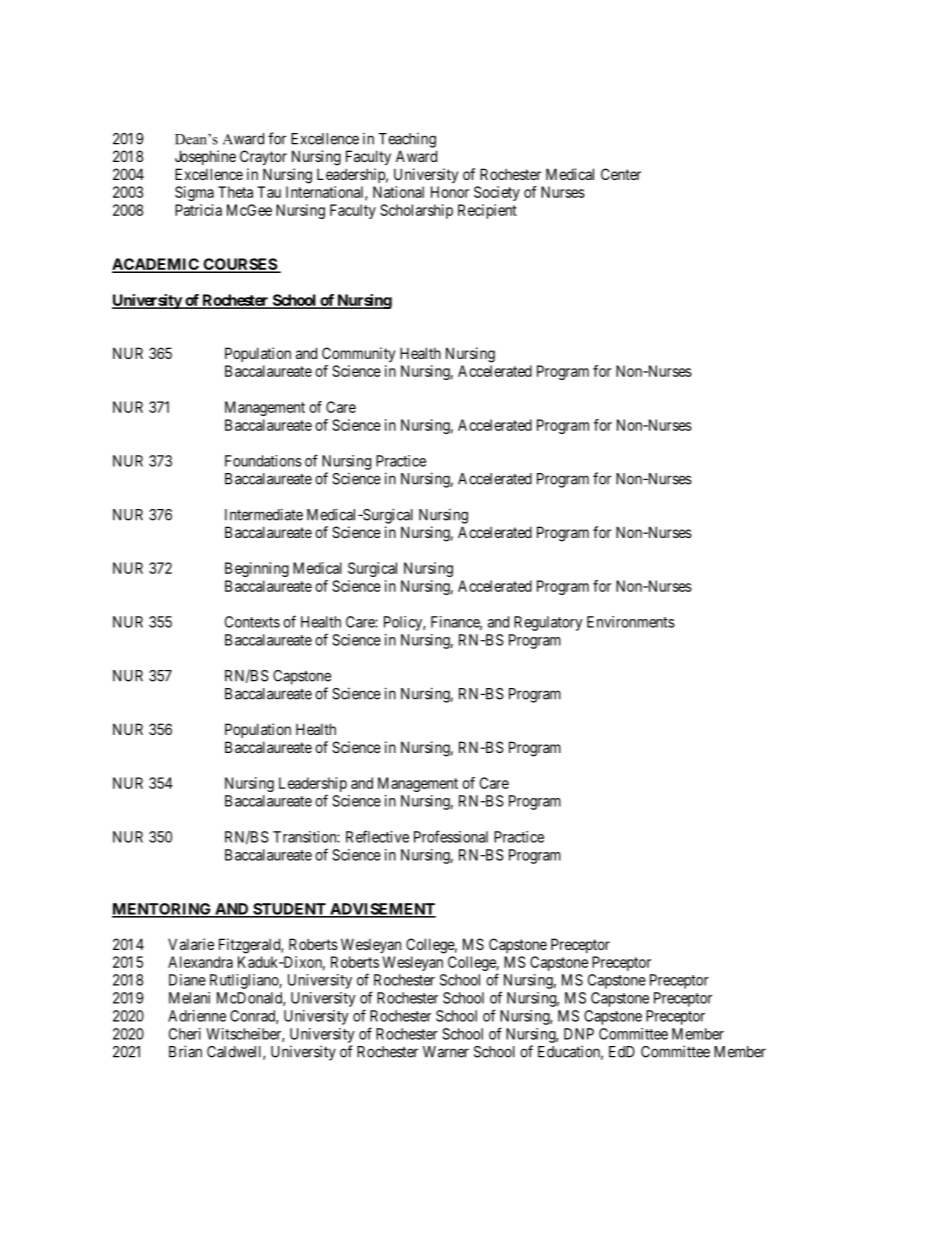 This document has height=1233, width=952. What do you see at coordinates (446, 1052) in the document?
I see `Warner` at bounding box center [446, 1052].
